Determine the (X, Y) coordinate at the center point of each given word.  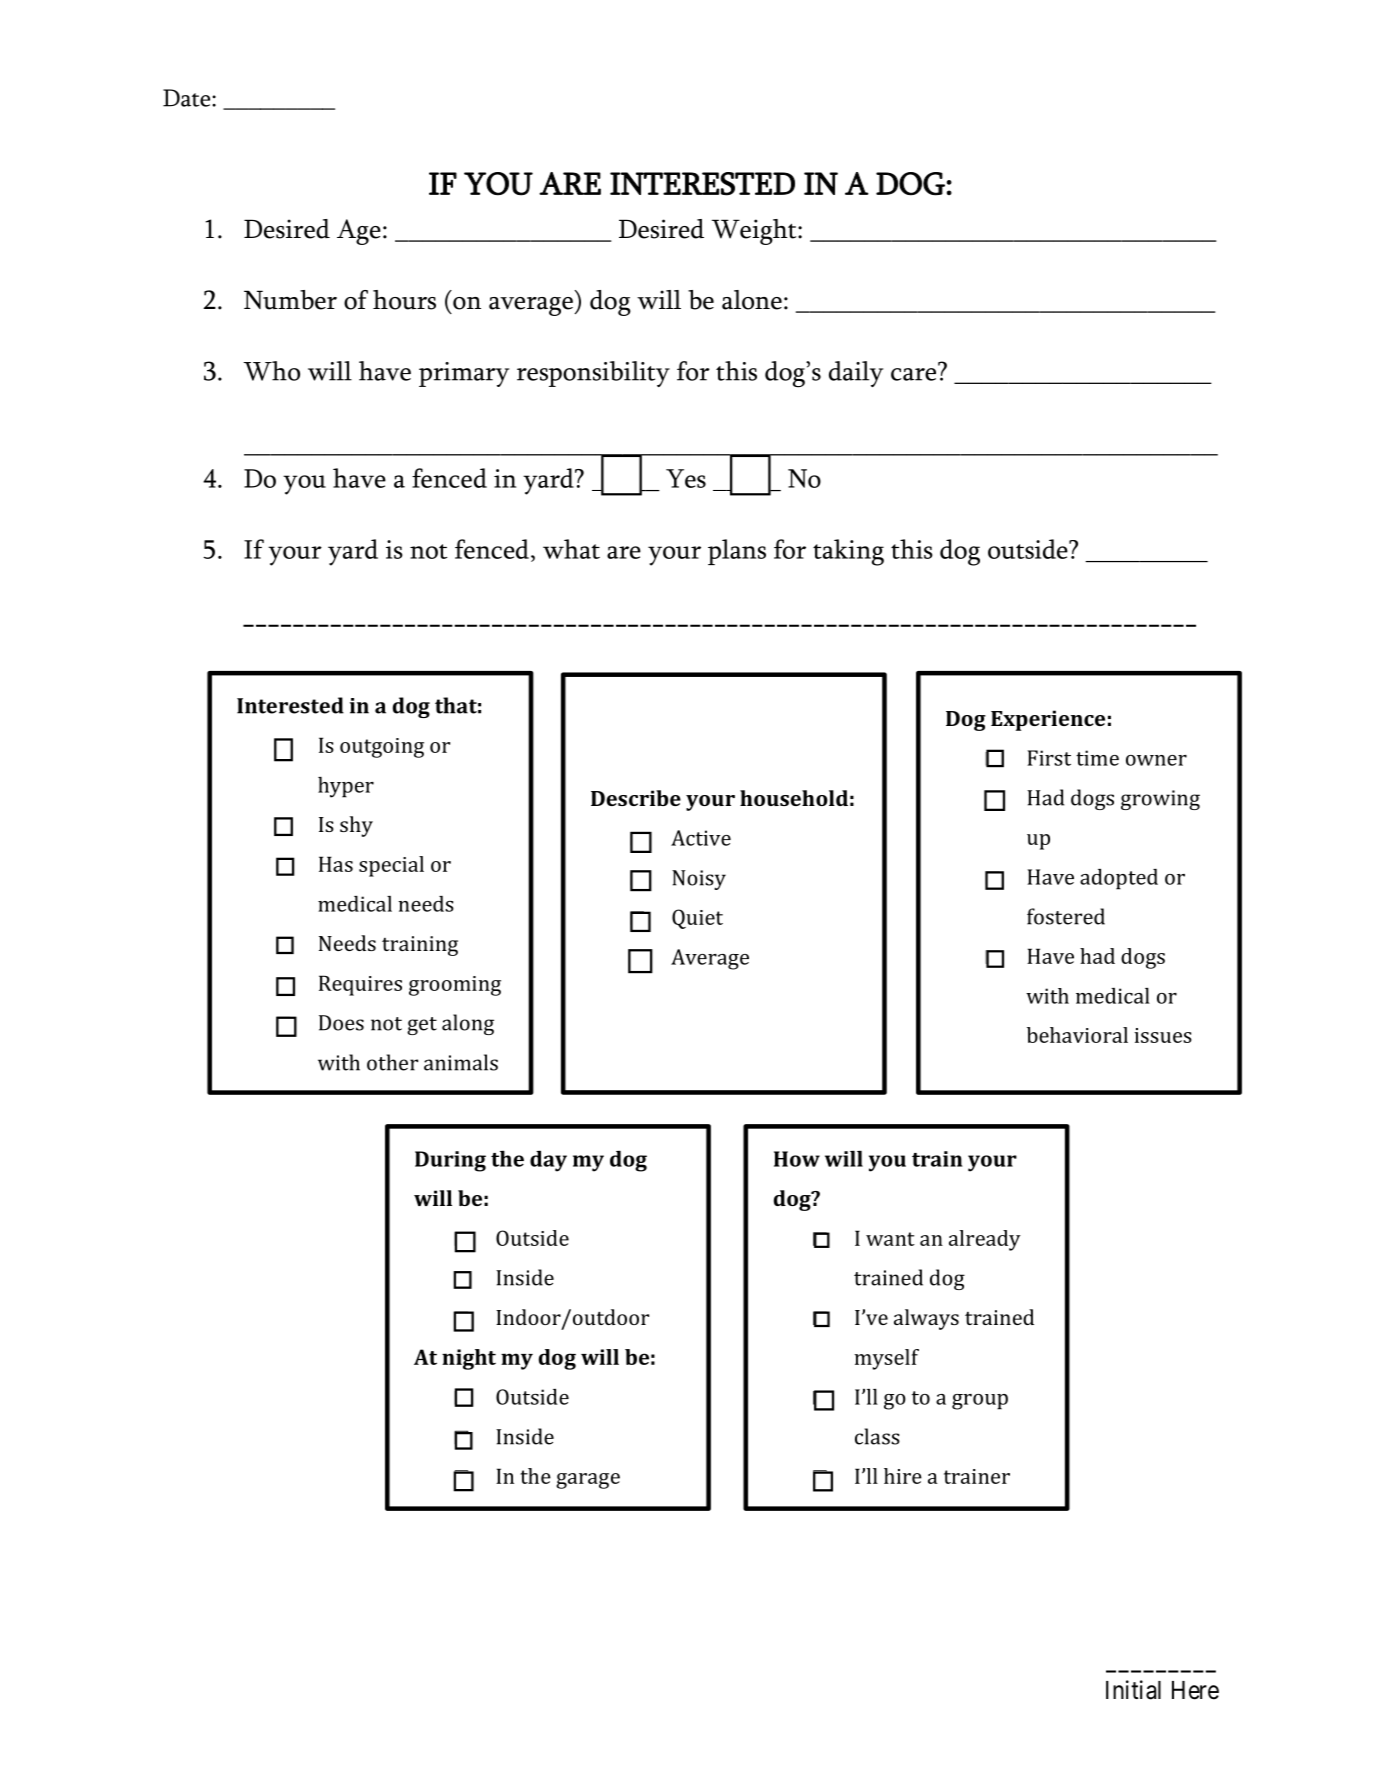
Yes (686, 478)
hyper (346, 787)
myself (886, 1359)
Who (271, 371)
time (1097, 758)
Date (188, 98)
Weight (755, 232)
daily (856, 374)
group (980, 1402)
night (469, 1359)
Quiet (697, 919)
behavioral (1077, 1035)
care (915, 373)
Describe (636, 798)
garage (588, 1481)
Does (341, 1023)
